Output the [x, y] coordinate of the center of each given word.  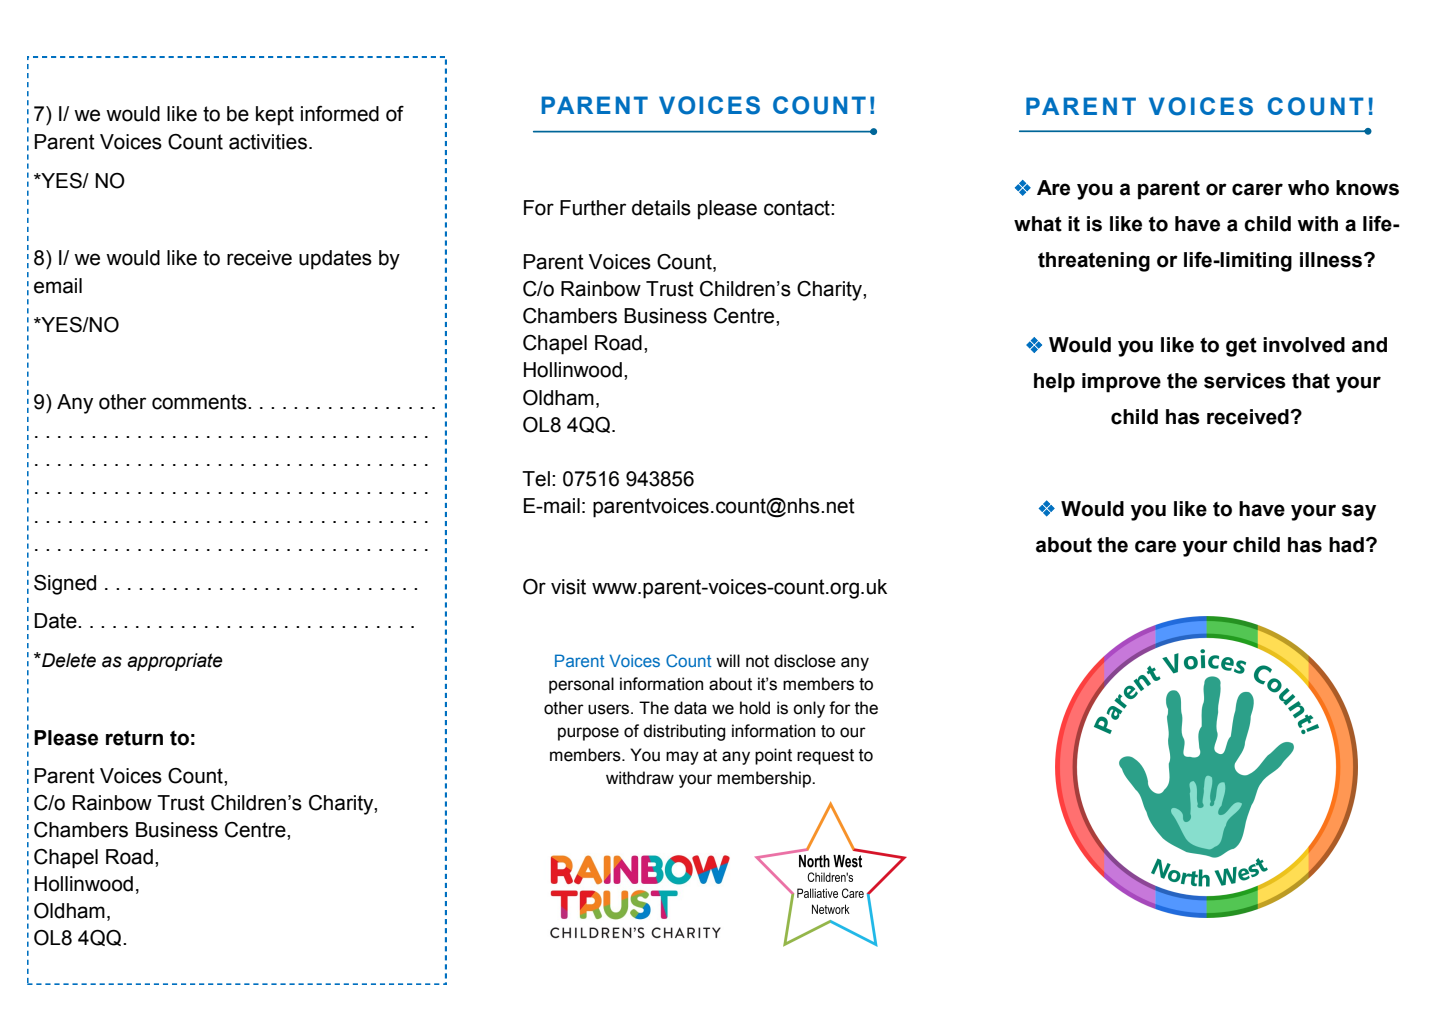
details [661, 208]
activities [268, 142]
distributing [684, 732]
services [1245, 381]
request [825, 757]
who [1308, 188]
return [134, 738]
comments [200, 402]
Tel [536, 479]
